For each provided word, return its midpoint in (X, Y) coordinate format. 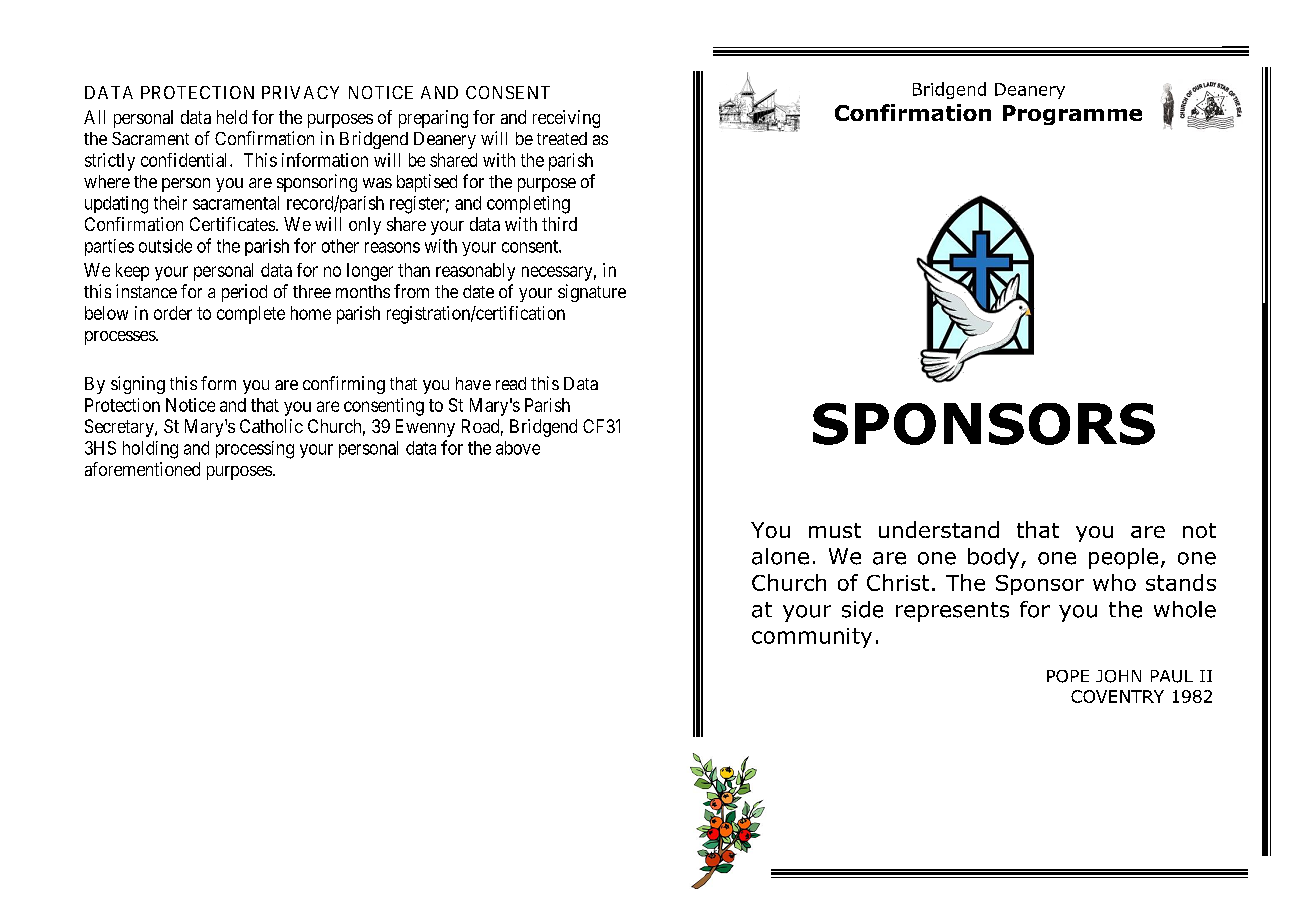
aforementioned (142, 469)
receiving (566, 119)
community (812, 638)
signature (592, 293)
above (518, 448)
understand (939, 529)
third (559, 224)
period (244, 293)
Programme (1072, 115)
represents (952, 612)
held (232, 117)
